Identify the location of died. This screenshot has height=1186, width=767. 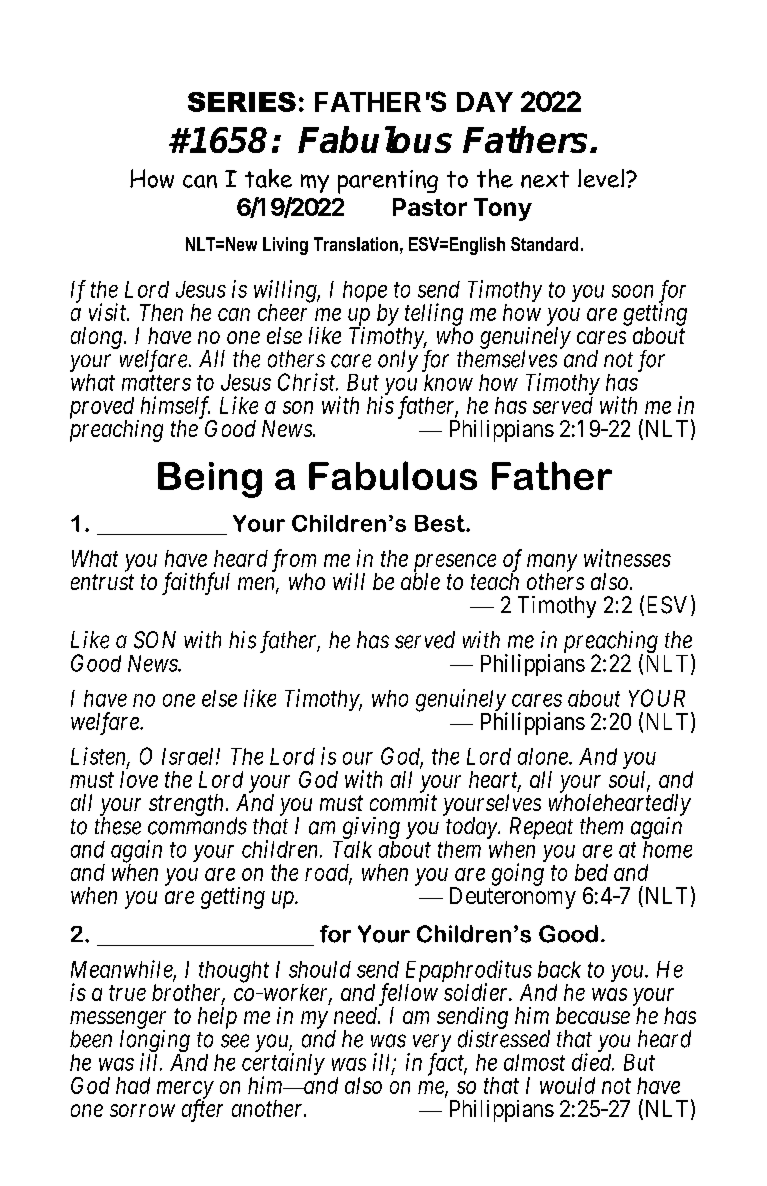
(593, 1062).
